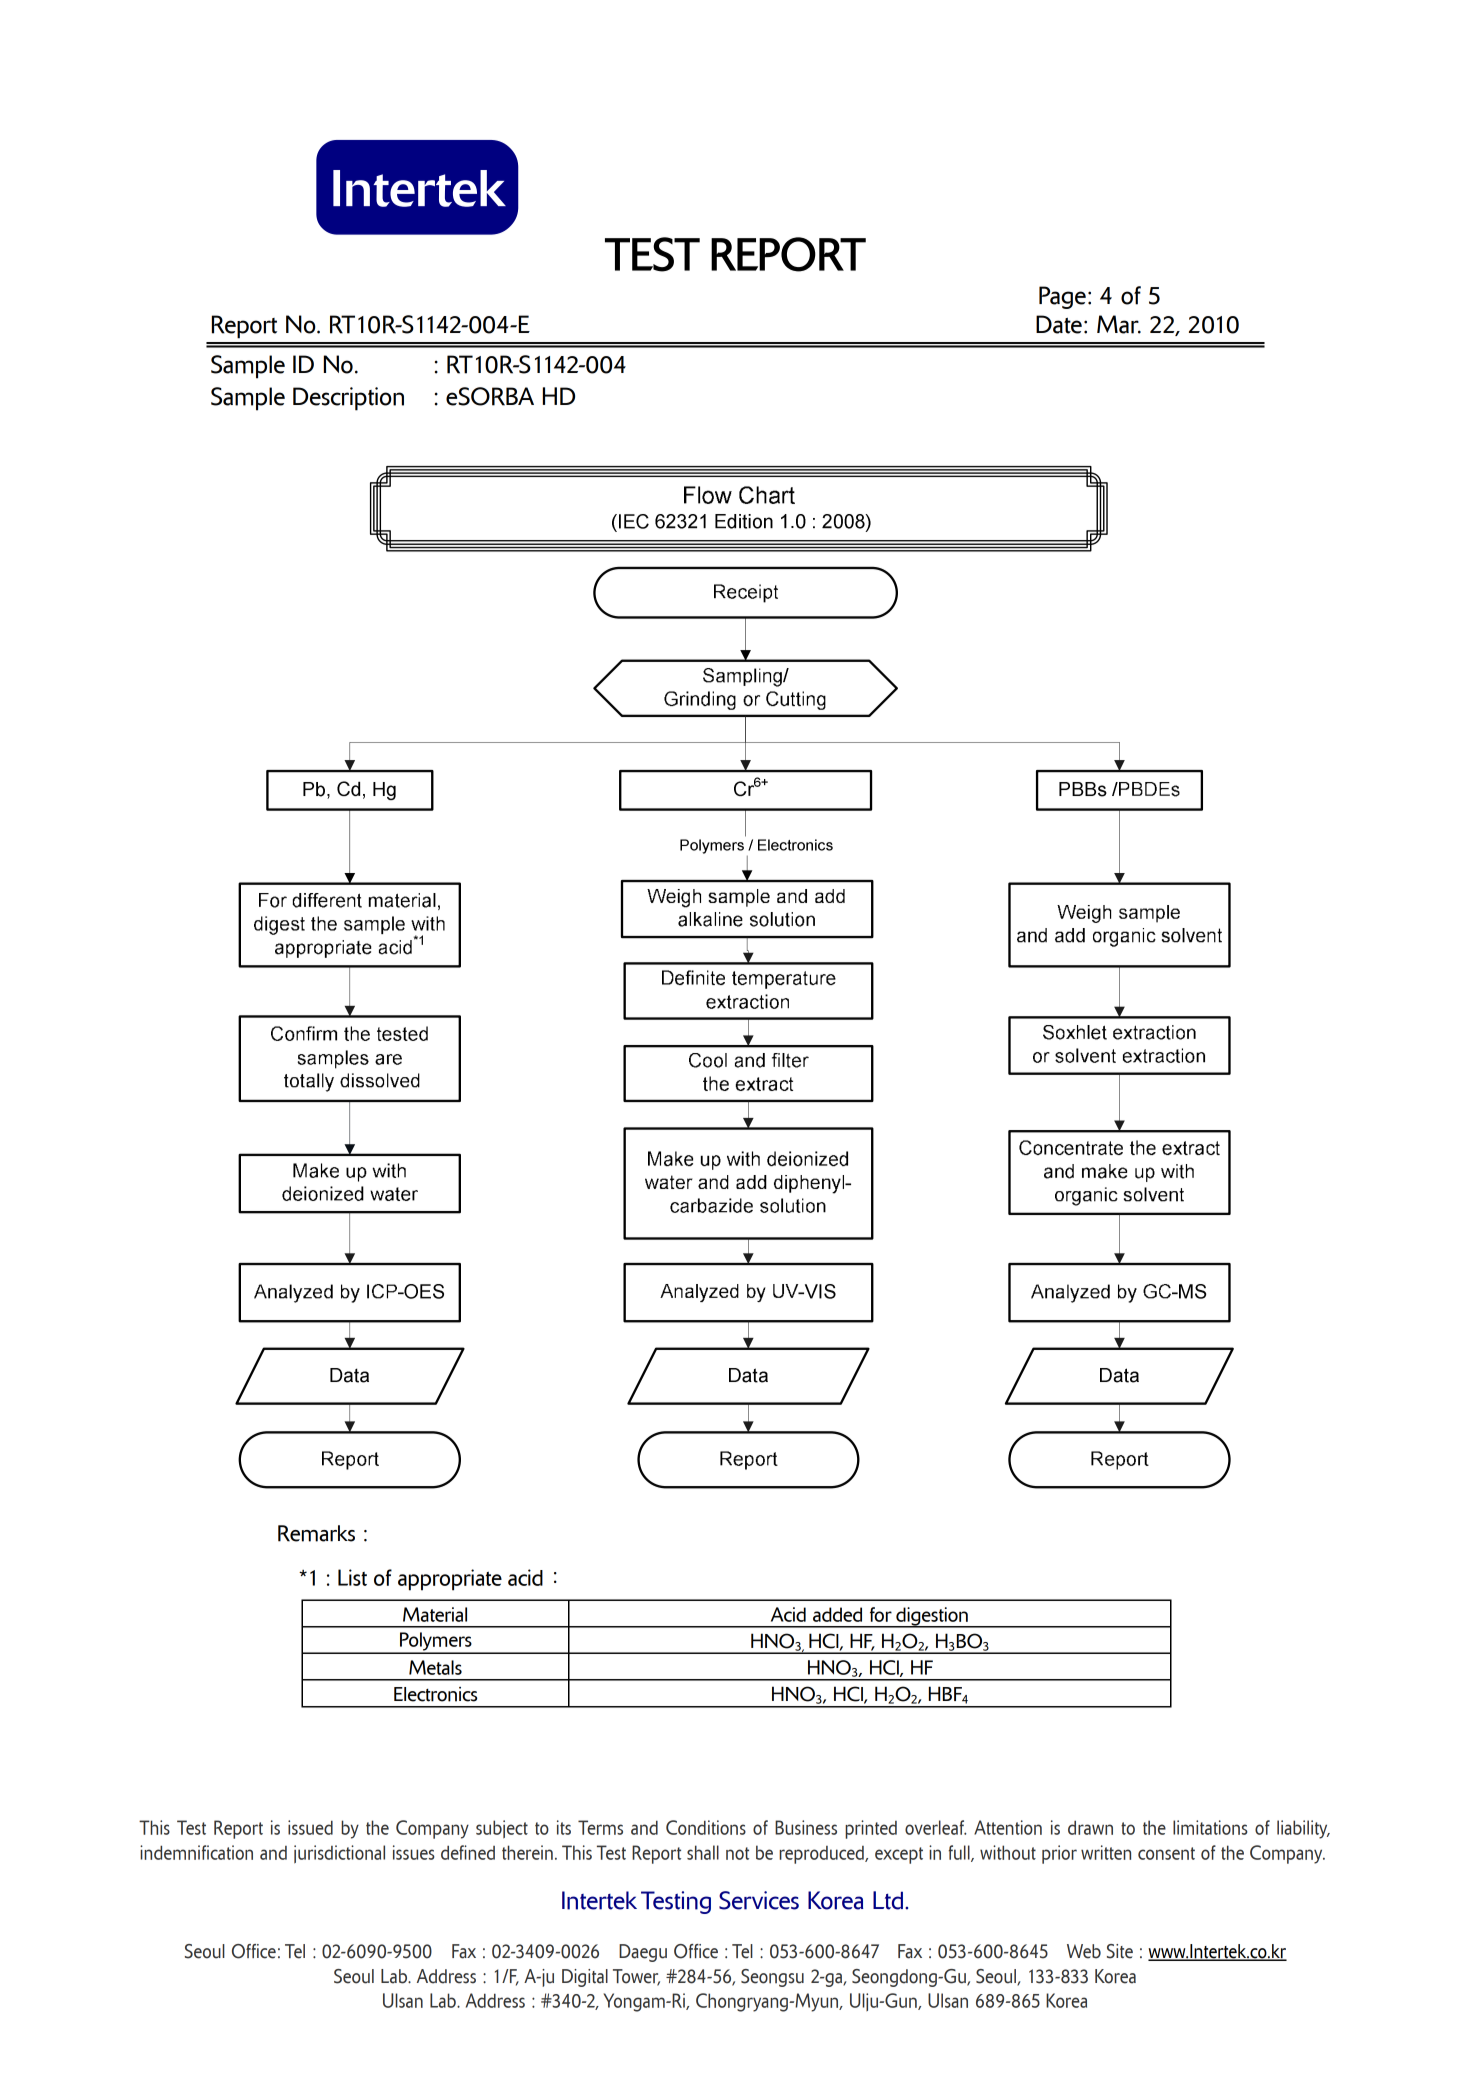 The height and width of the screenshot is (2080, 1470). Describe the element at coordinates (759, 1900) in the screenshot. I see `Services` at that location.
